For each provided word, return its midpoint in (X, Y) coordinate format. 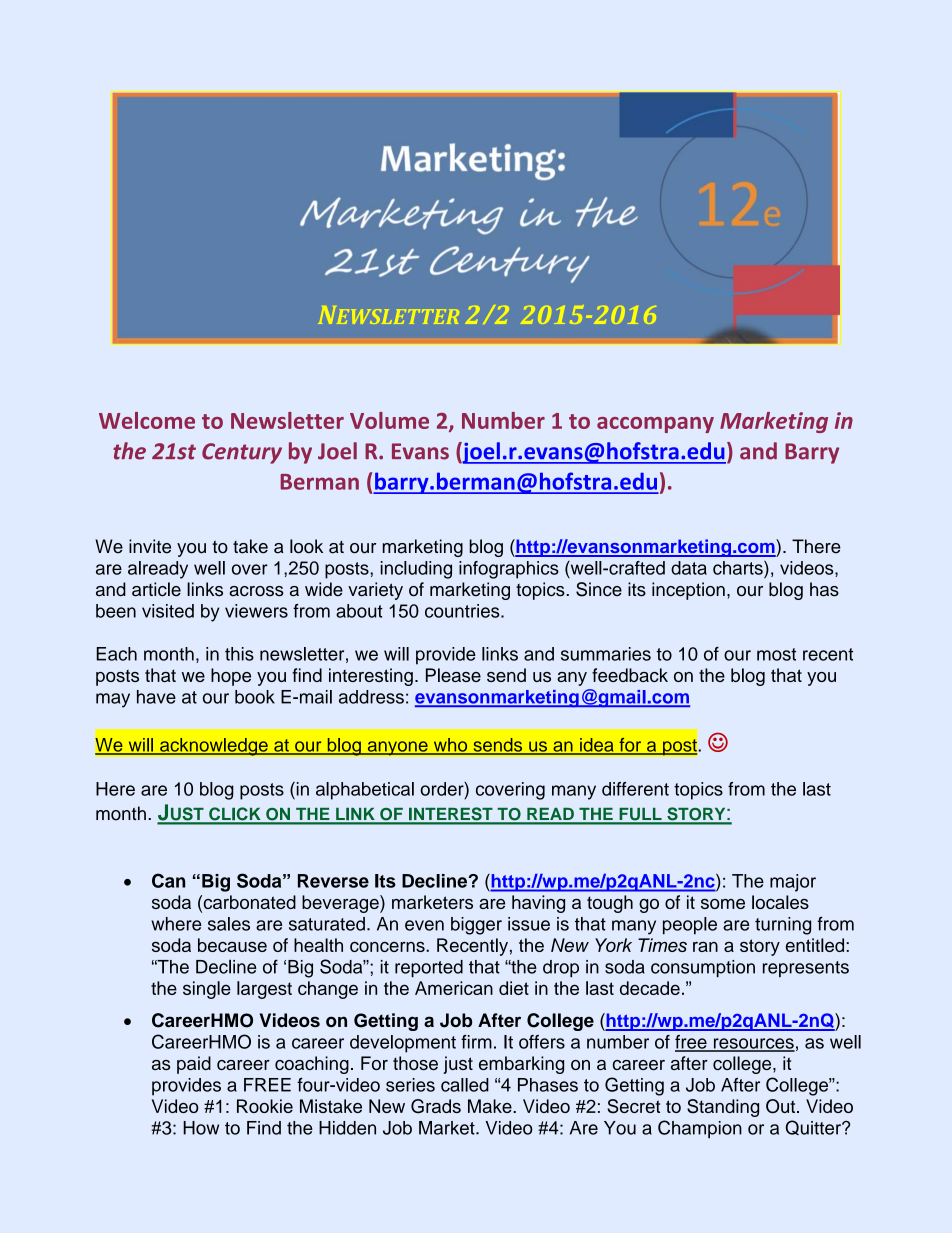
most (776, 654)
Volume (389, 420)
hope (231, 677)
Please (453, 675)
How (201, 1128)
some (723, 904)
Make (491, 1106)
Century (242, 453)
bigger (476, 926)
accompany (655, 425)
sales (229, 924)
